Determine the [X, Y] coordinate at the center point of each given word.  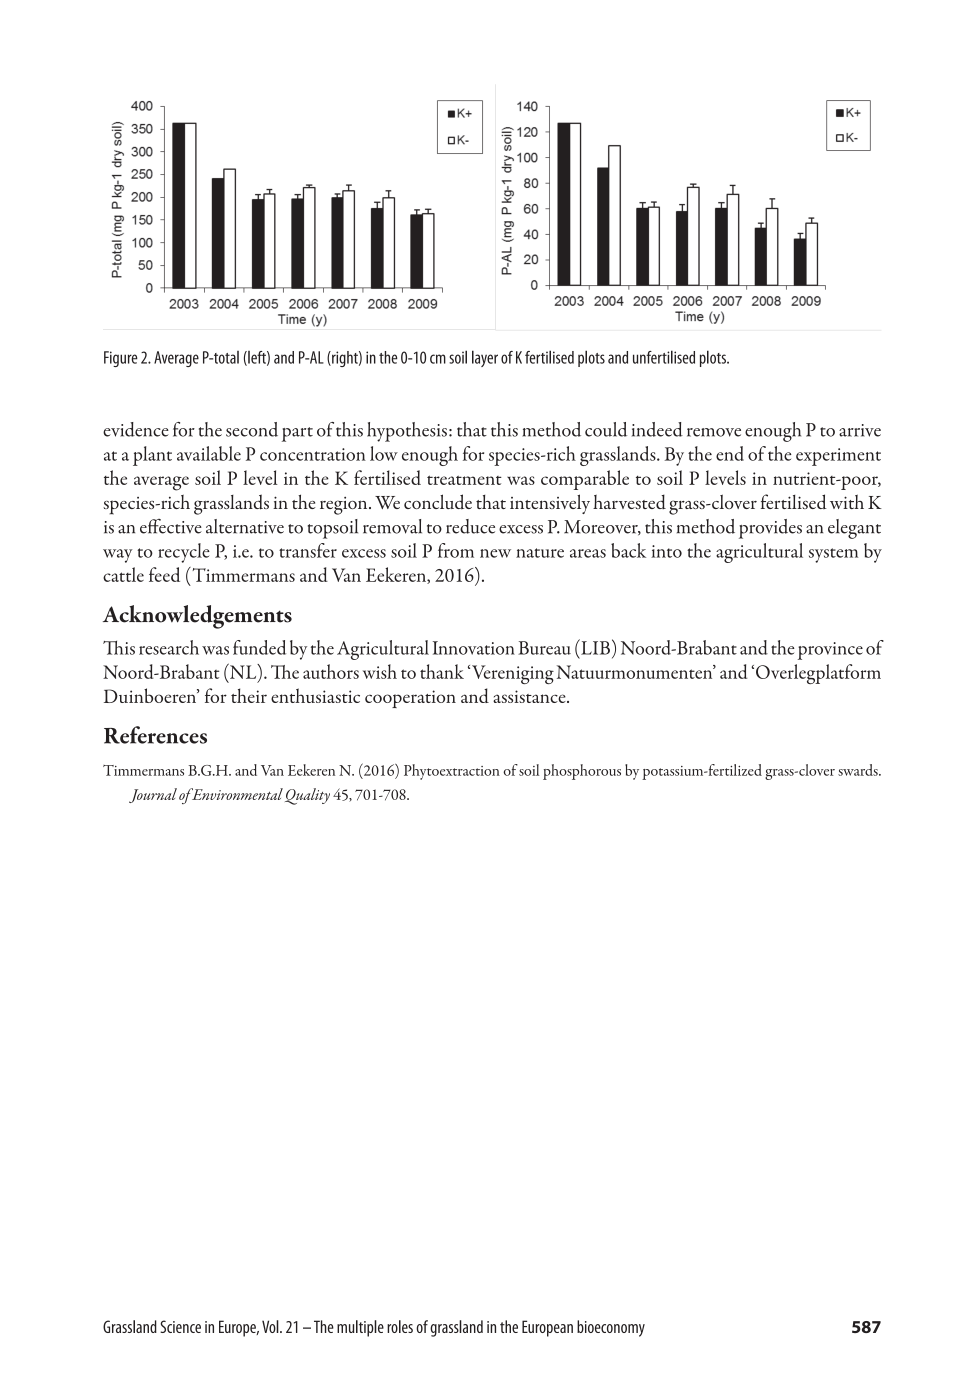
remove [714, 432]
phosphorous [582, 772]
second [252, 429]
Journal [153, 795]
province [830, 651]
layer [485, 358]
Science [180, 1326]
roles [400, 1326]
